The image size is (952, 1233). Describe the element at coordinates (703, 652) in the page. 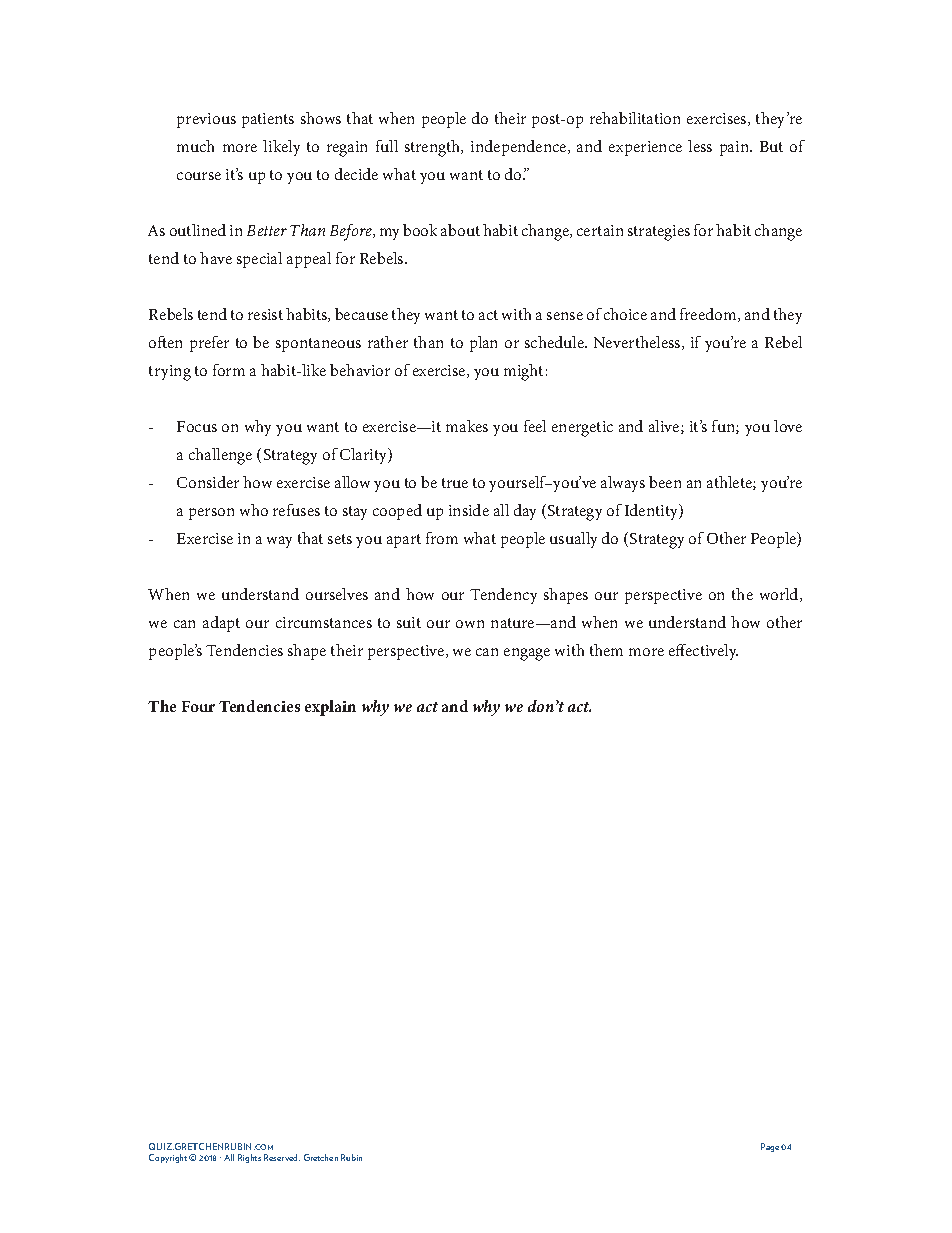

I see `effectively` at that location.
